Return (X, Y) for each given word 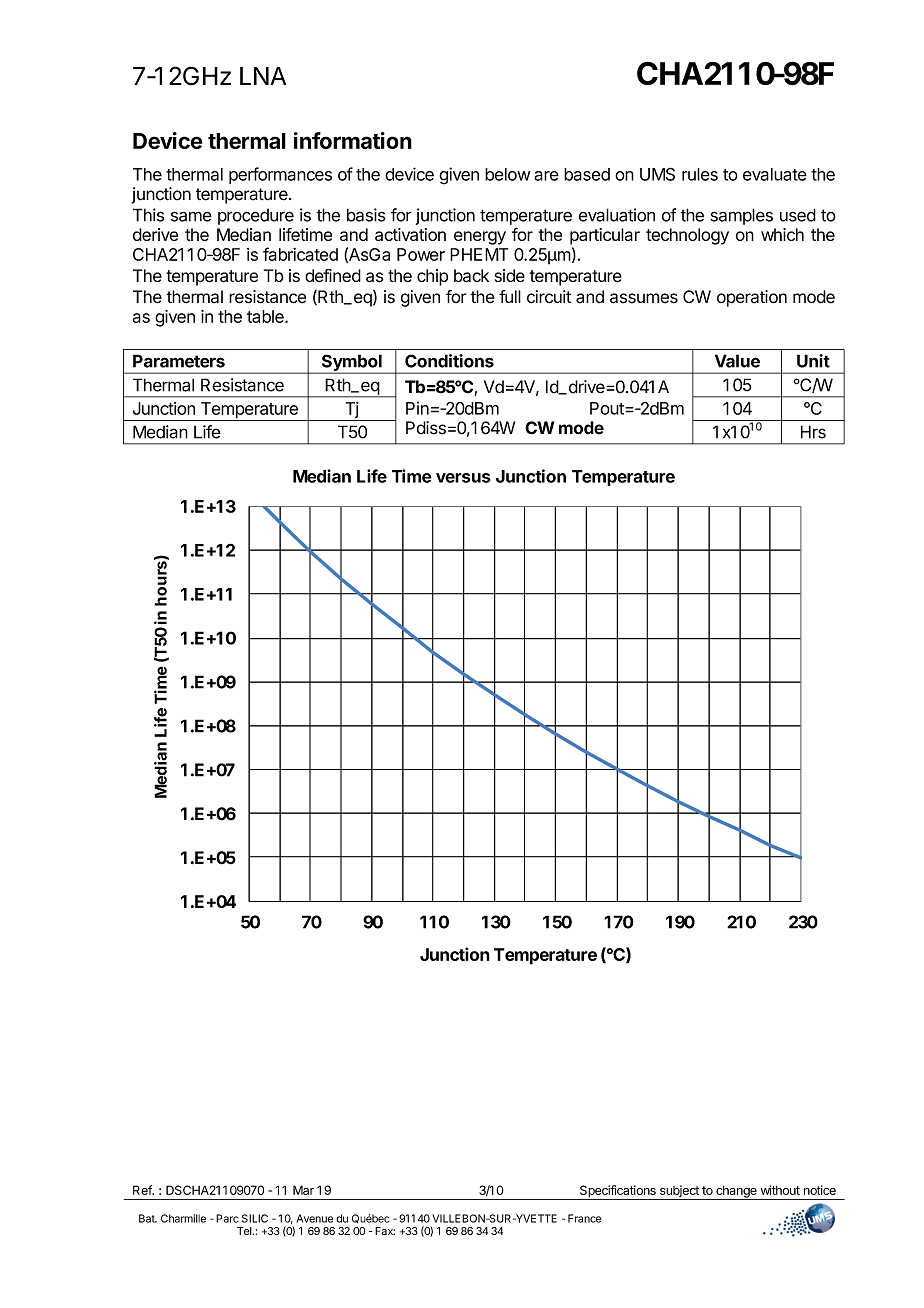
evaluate (775, 174)
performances (280, 175)
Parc (227, 1218)
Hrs (813, 432)
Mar (303, 1190)
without (780, 1190)
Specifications (617, 1192)
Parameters (179, 361)
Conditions (449, 361)
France (584, 1218)
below (507, 174)
